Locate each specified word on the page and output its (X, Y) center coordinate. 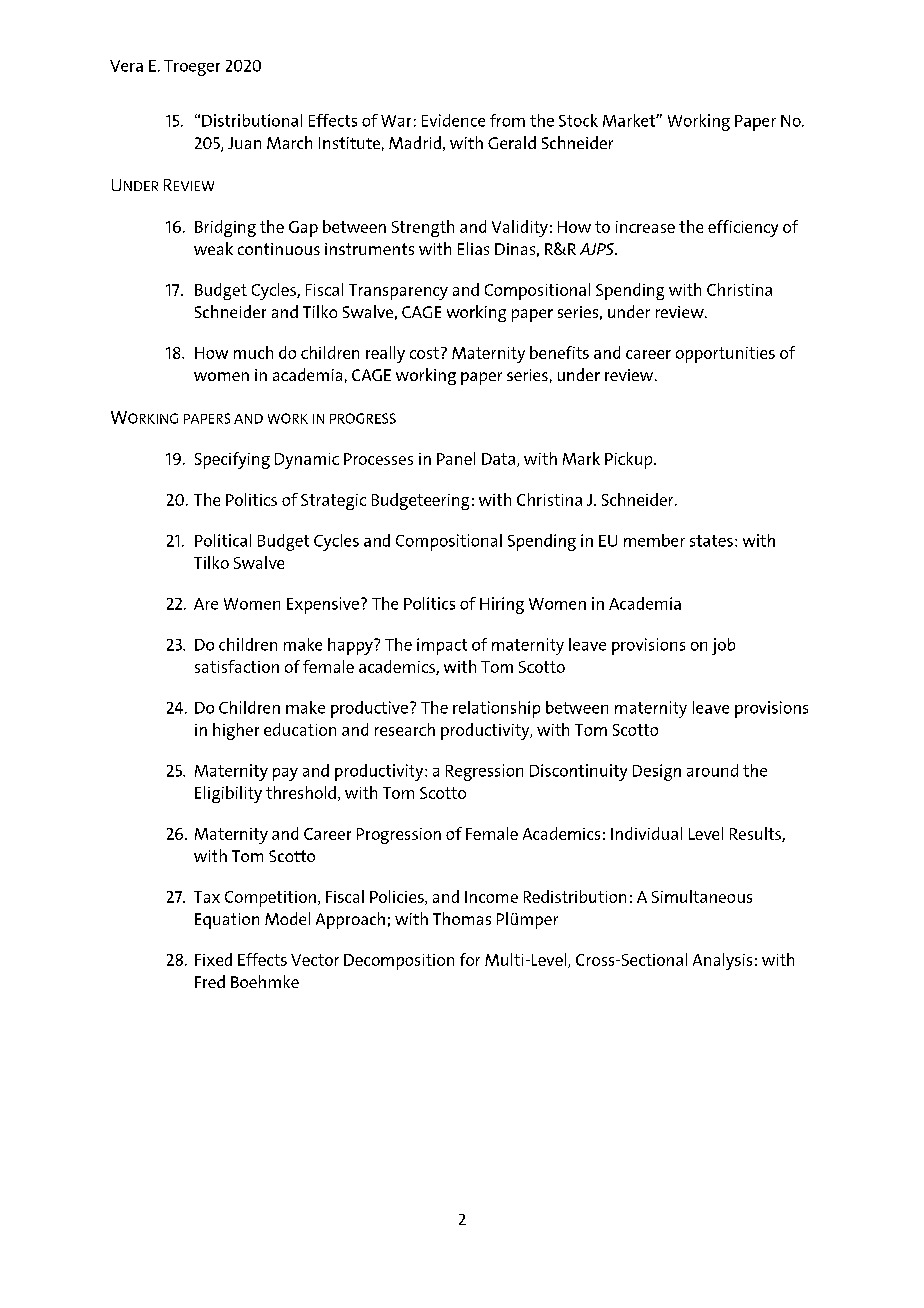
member (654, 540)
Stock (578, 120)
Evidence (453, 120)
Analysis (722, 961)
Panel (456, 458)
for (470, 959)
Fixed (213, 959)
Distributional (252, 120)
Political (223, 540)
